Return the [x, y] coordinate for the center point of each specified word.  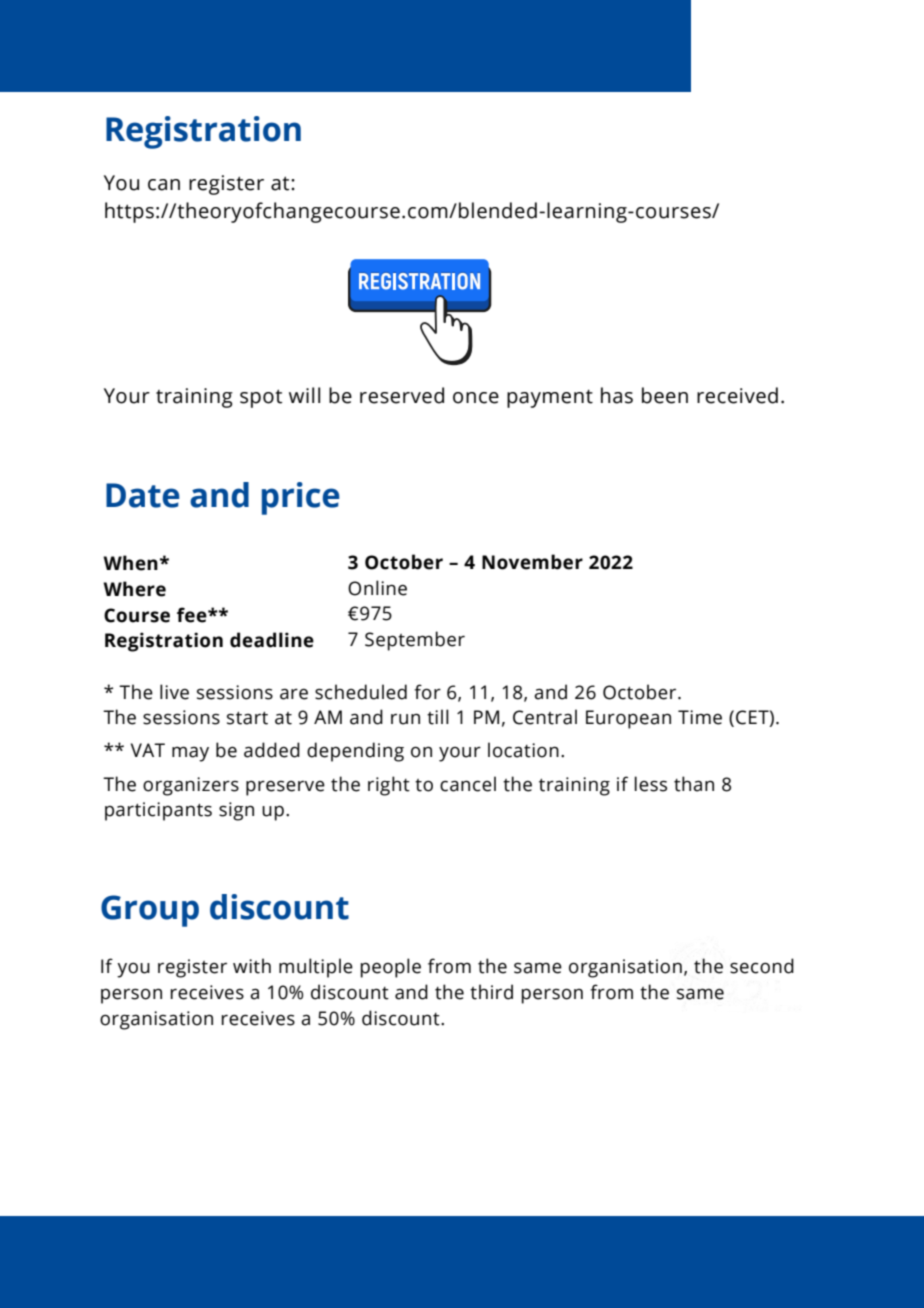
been [665, 395]
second [762, 966]
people [390, 968]
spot [261, 398]
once [476, 398]
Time [700, 717]
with [252, 966]
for [427, 692]
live [174, 692]
